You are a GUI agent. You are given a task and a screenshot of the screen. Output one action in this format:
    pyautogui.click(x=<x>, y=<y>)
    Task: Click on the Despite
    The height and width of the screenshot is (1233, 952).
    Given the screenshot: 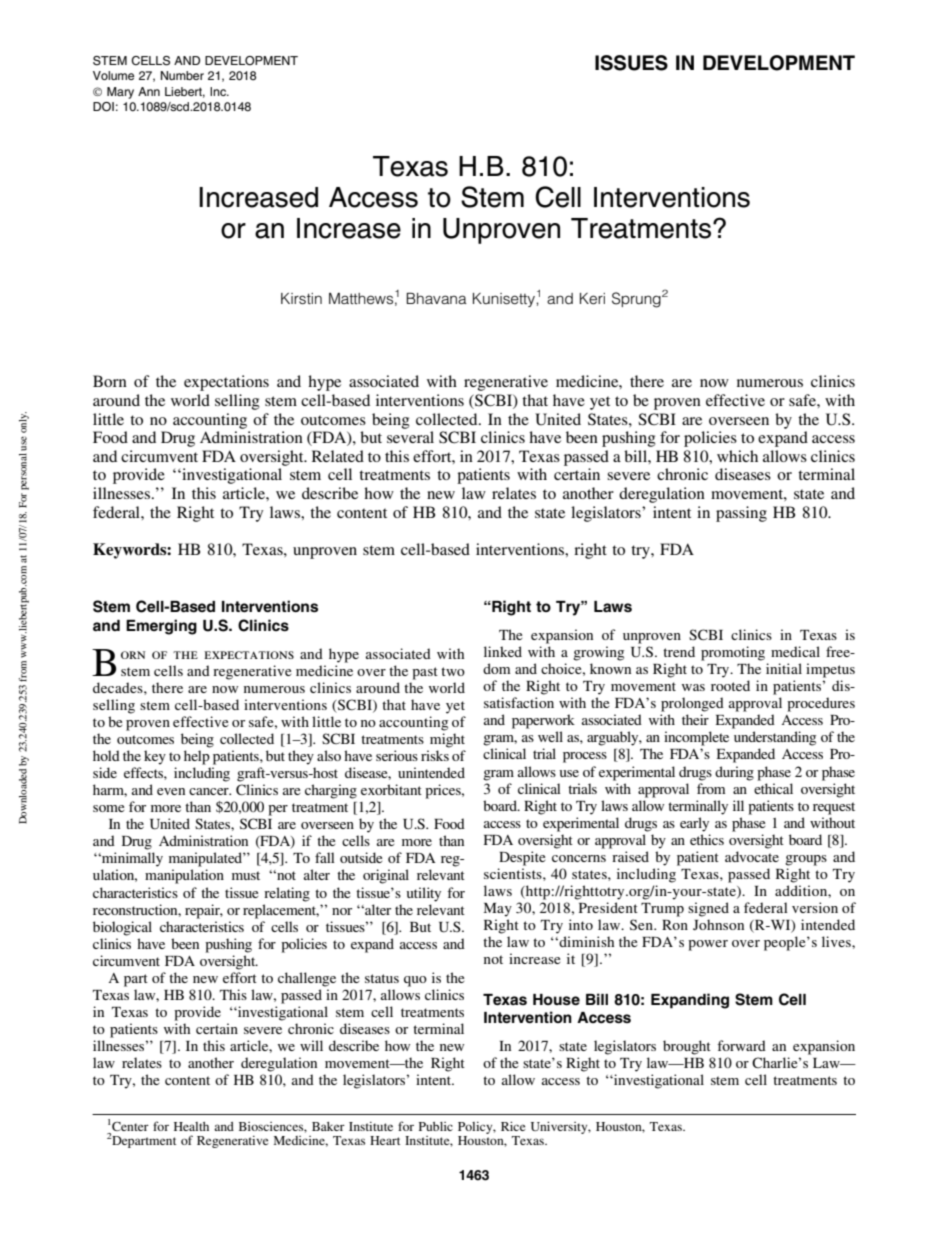 What is the action you would take?
    pyautogui.click(x=522, y=858)
